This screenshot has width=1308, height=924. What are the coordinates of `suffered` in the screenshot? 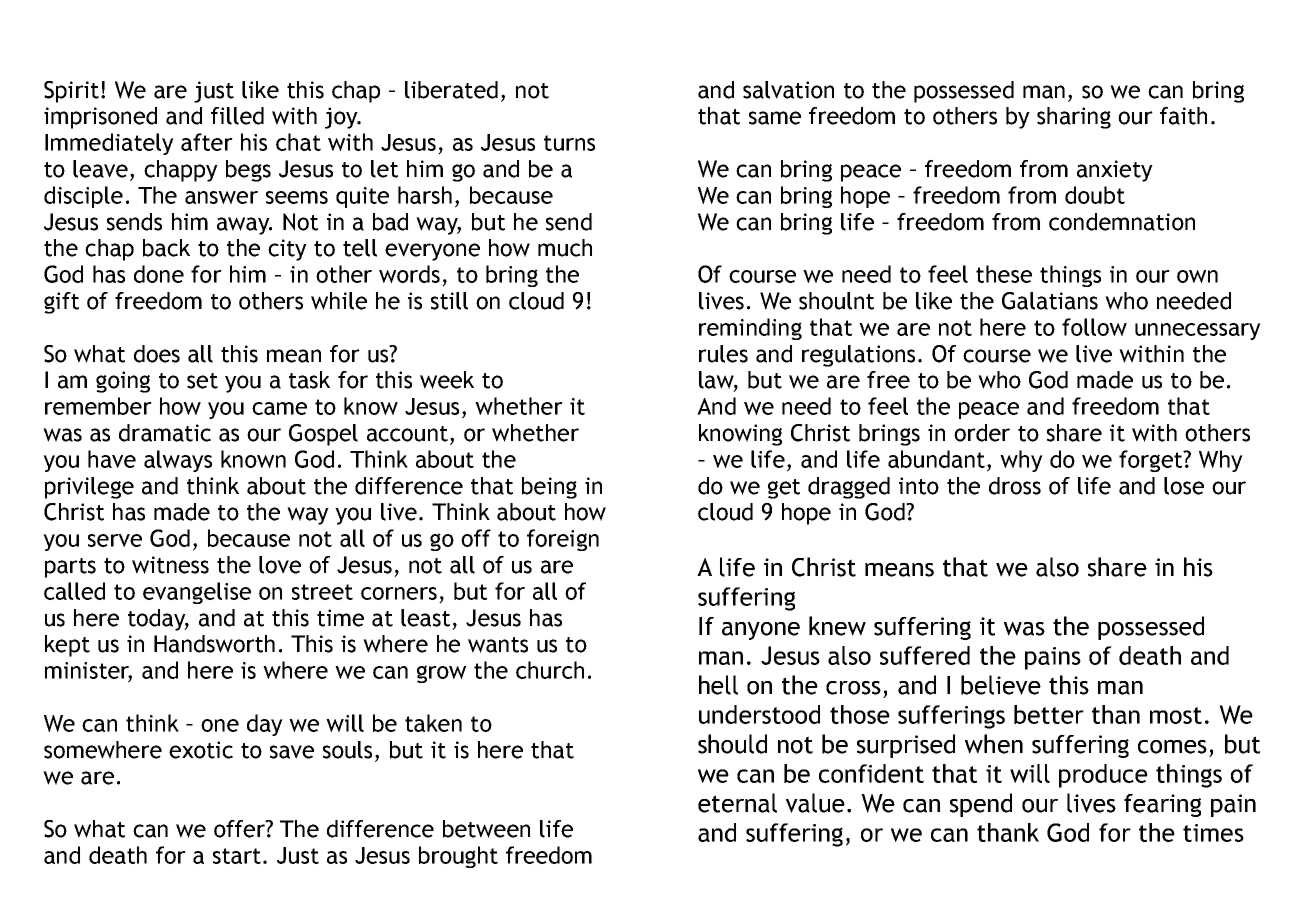 It's located at (925, 655).
